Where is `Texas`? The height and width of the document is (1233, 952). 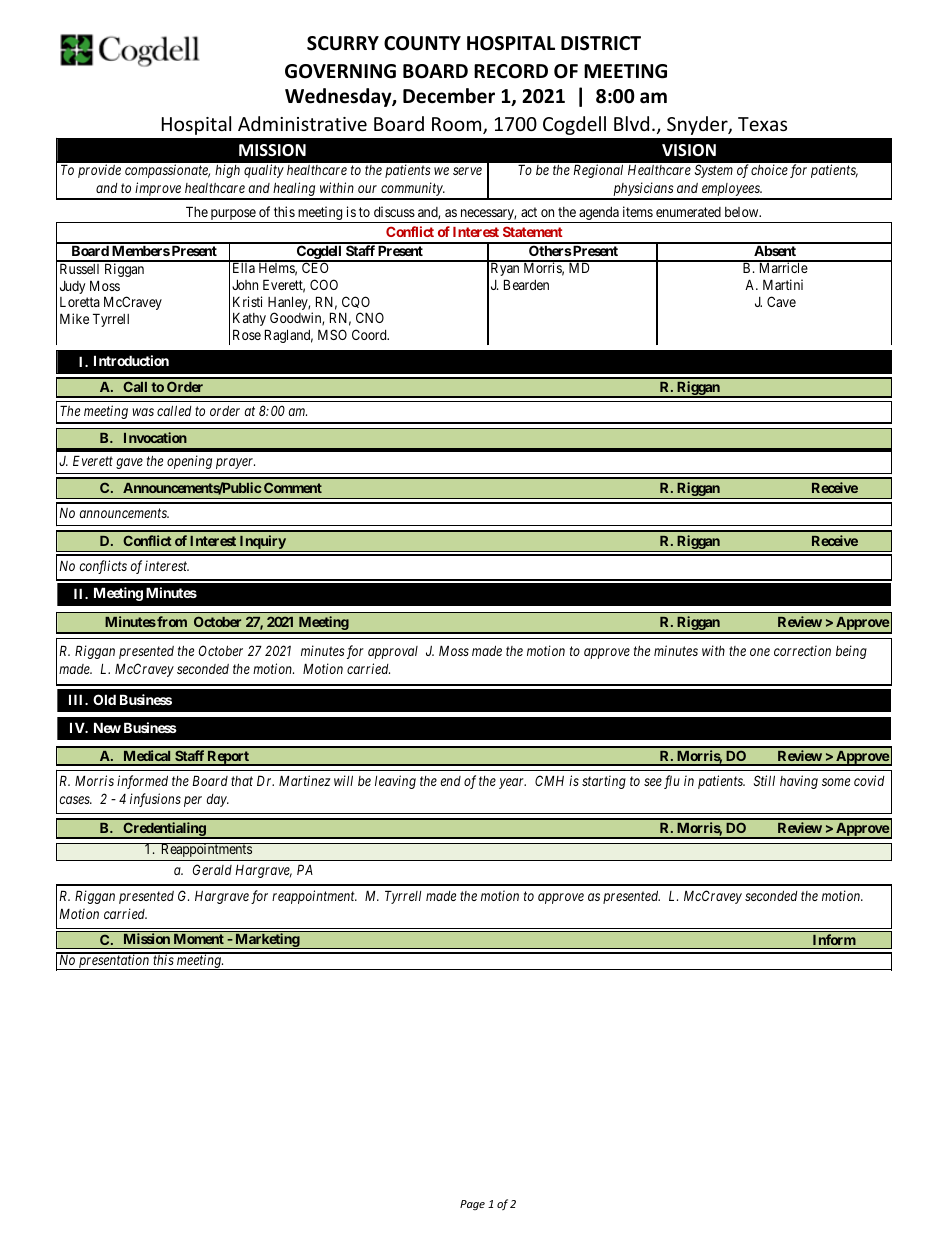
Texas is located at coordinates (762, 124).
